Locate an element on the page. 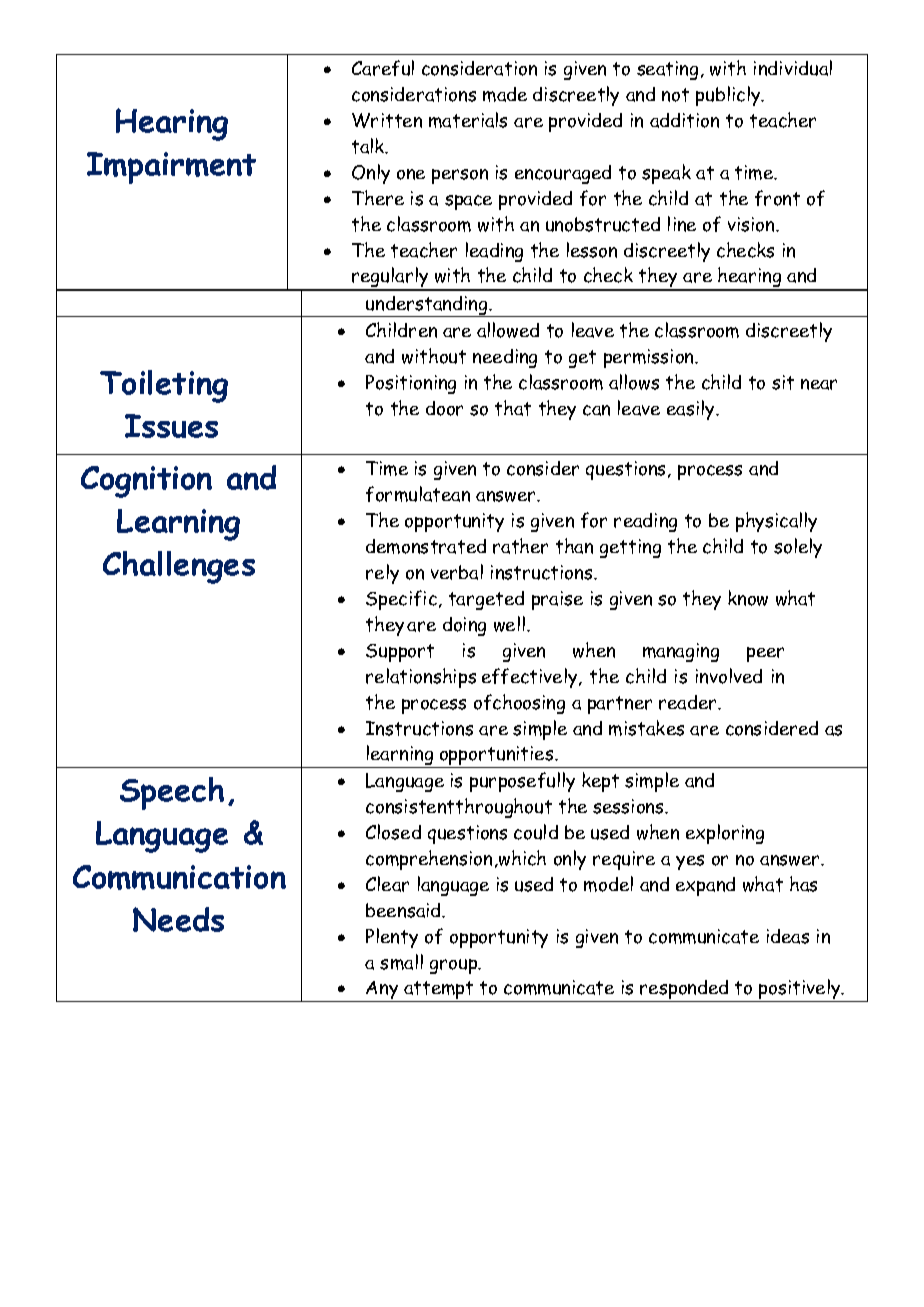 The width and height of the page is (924, 1307). Impairment is located at coordinates (171, 168).
